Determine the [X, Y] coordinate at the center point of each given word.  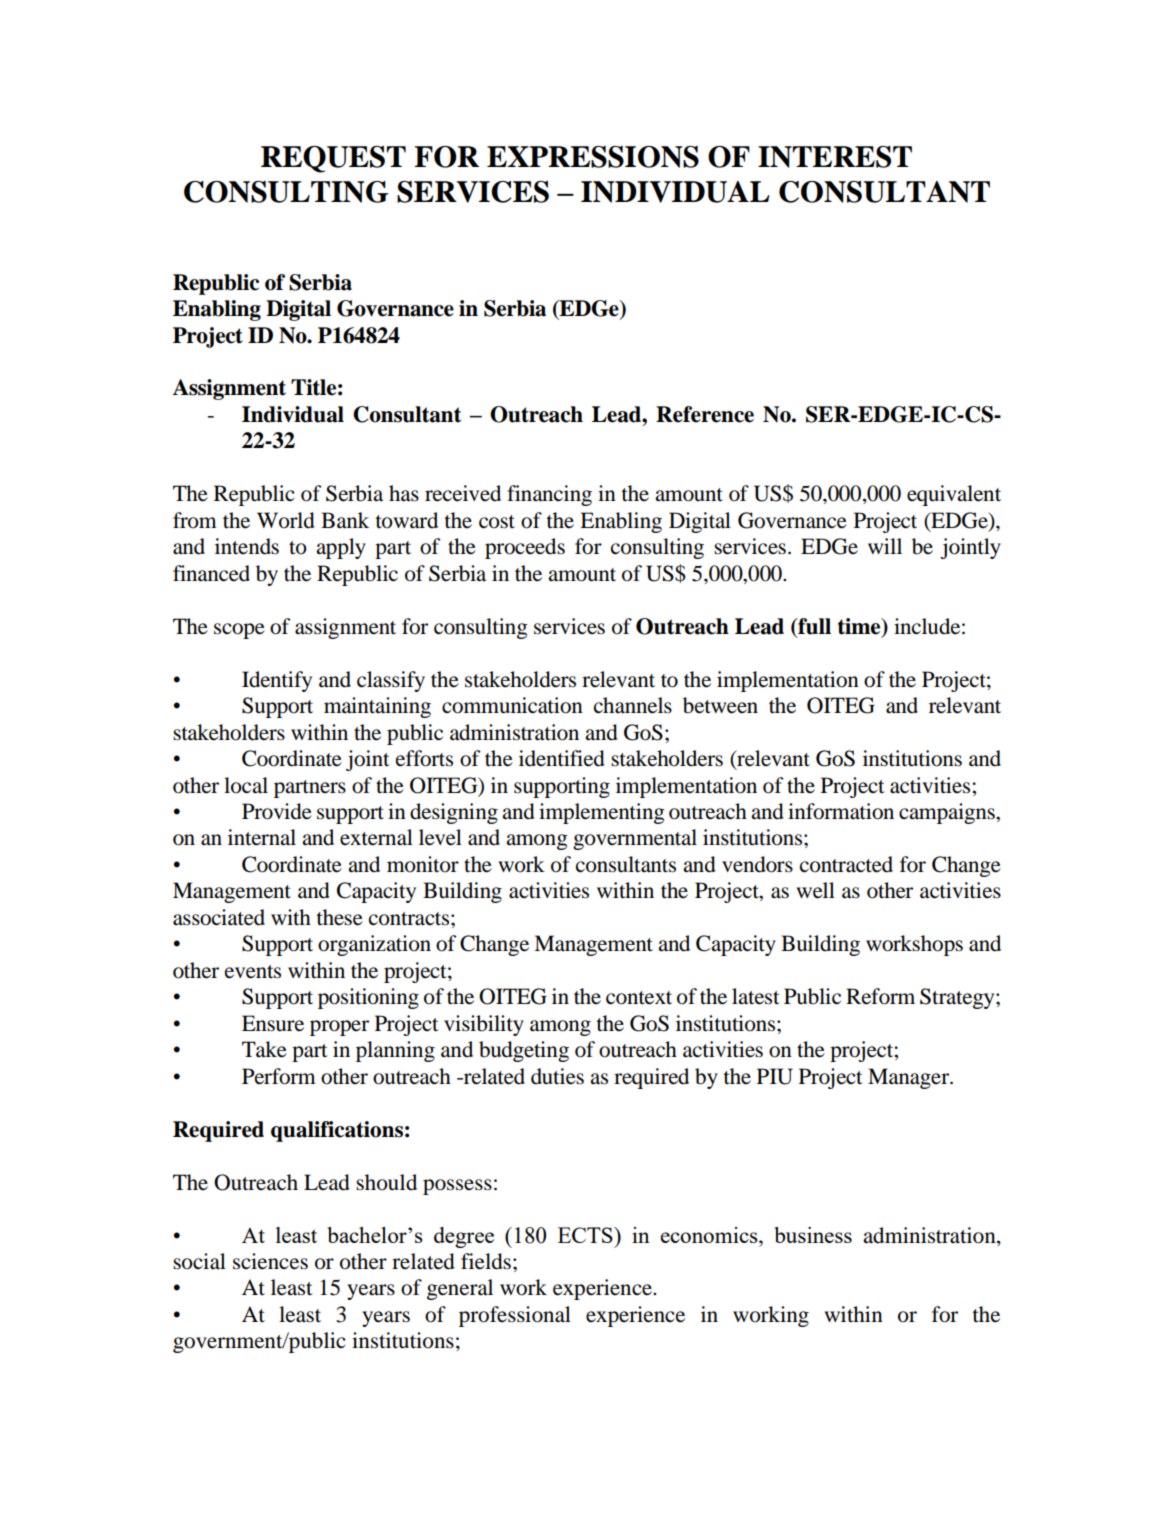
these [339, 917]
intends [247, 546]
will [885, 546]
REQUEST [333, 159]
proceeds [525, 548]
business [813, 1235]
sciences [270, 1261]
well [815, 890]
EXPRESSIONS [593, 157]
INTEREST [835, 157]
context [639, 998]
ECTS [586, 1235]
